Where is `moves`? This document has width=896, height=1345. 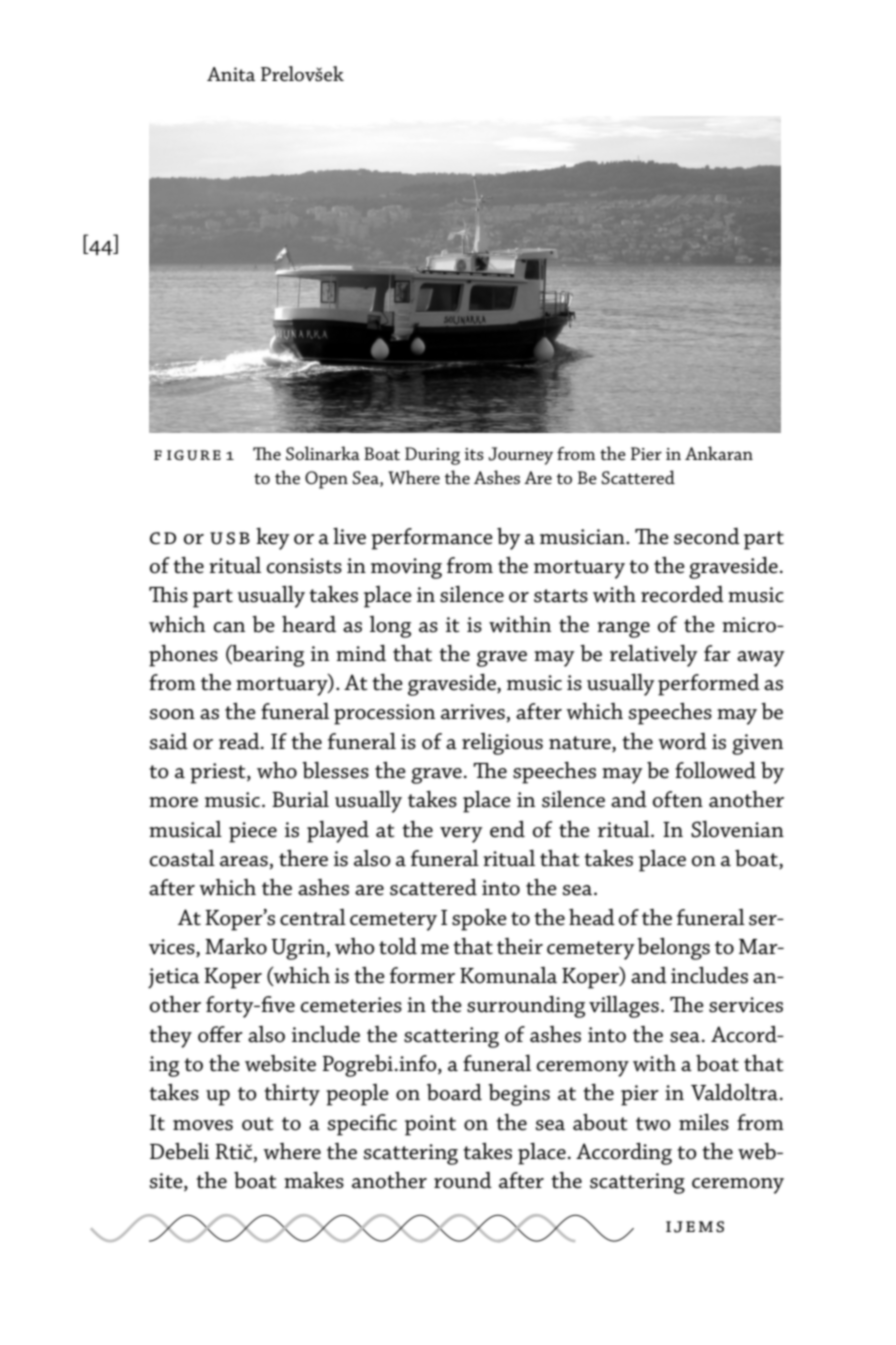 moves is located at coordinates (203, 1125).
